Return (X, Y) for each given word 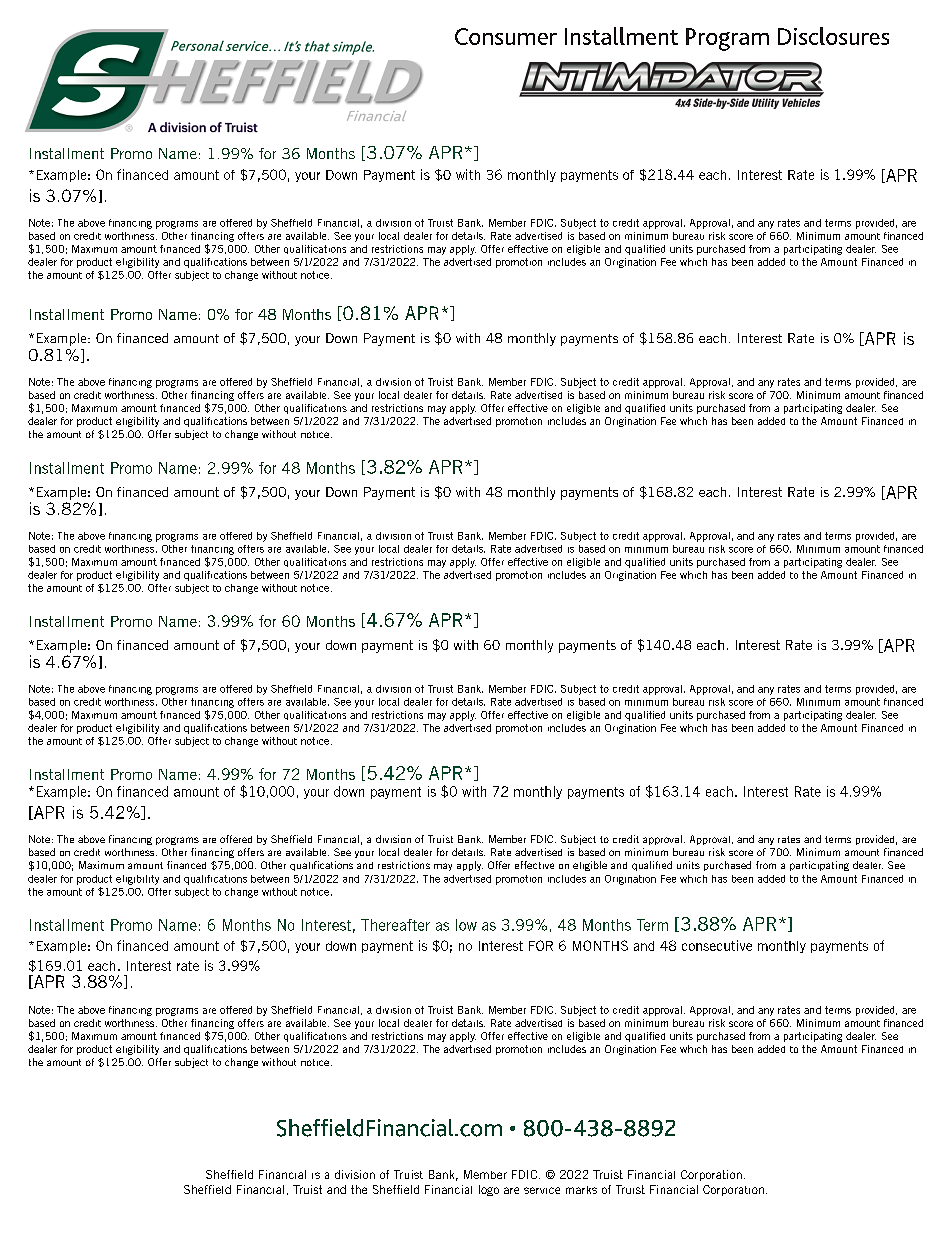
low (466, 925)
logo (489, 1190)
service (542, 1190)
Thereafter (395, 925)
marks (581, 1190)
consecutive (717, 945)
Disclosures (833, 36)
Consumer (506, 36)
